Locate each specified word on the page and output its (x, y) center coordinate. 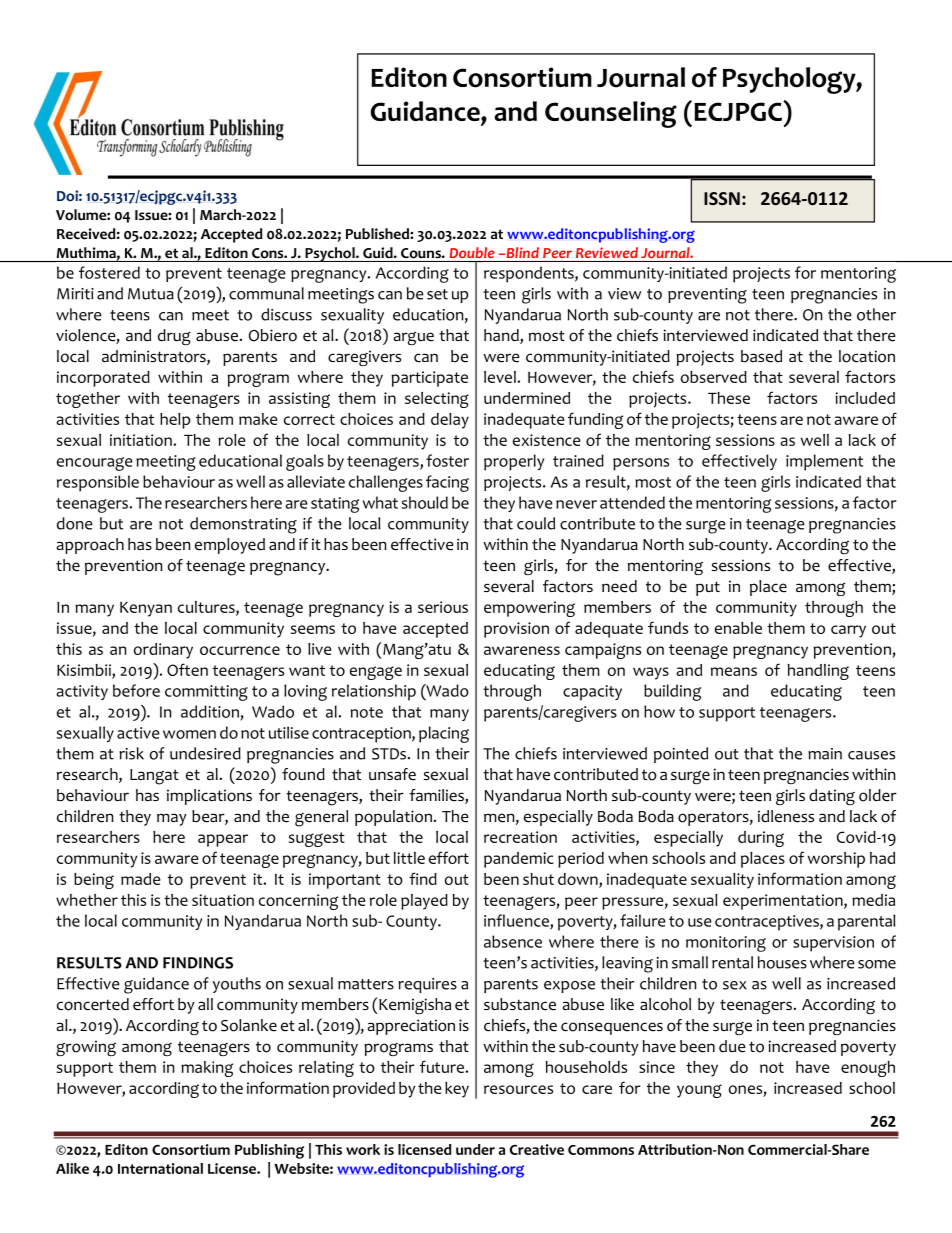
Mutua (151, 294)
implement (824, 462)
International (160, 1168)
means (734, 671)
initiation (142, 440)
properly (514, 462)
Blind (521, 252)
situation (223, 900)
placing (444, 734)
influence (517, 921)
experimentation (784, 902)
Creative (537, 1149)
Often (187, 669)
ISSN (722, 198)
